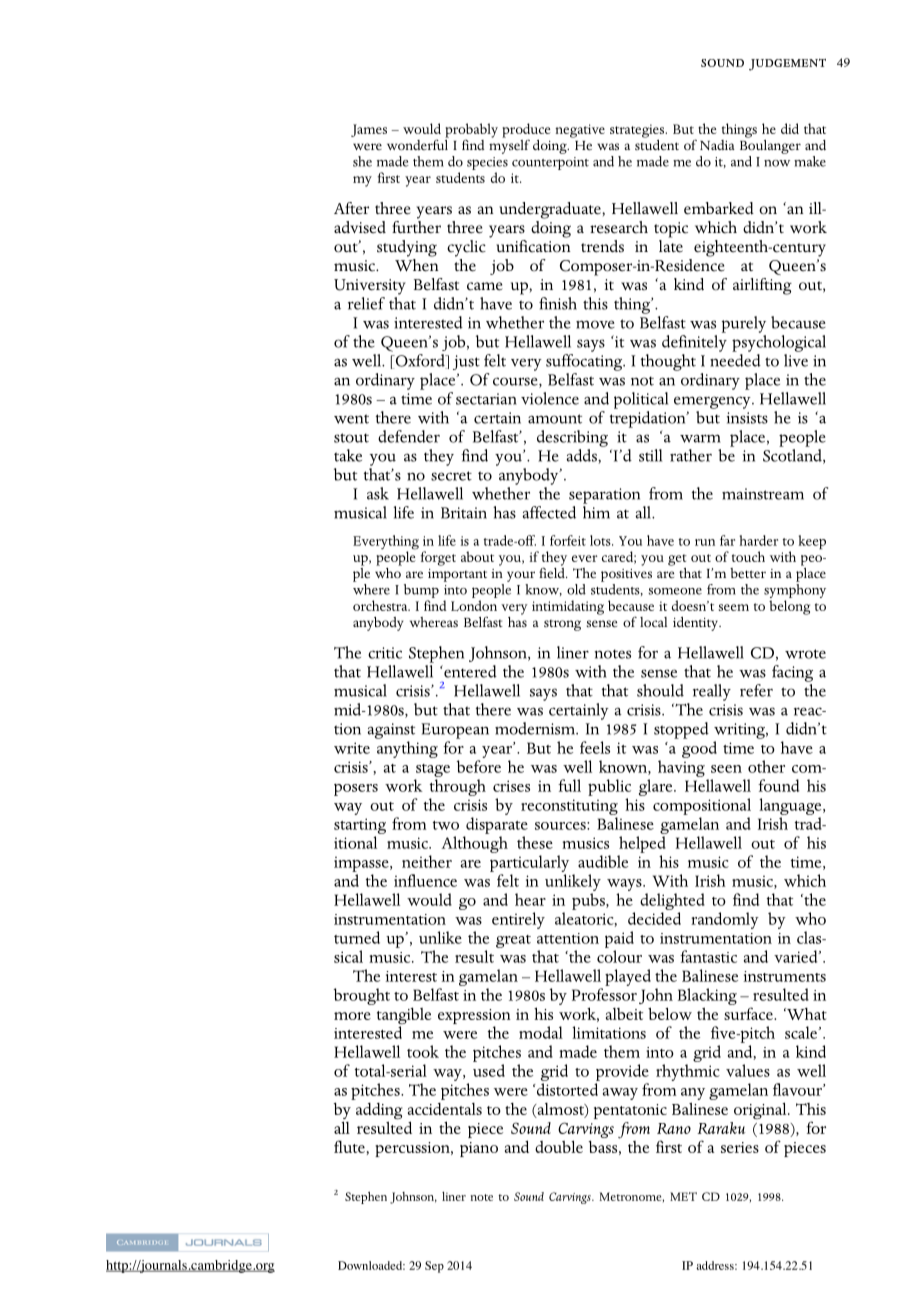 This screenshot has height=1308, width=924. I want to click on negative, so click(580, 131).
